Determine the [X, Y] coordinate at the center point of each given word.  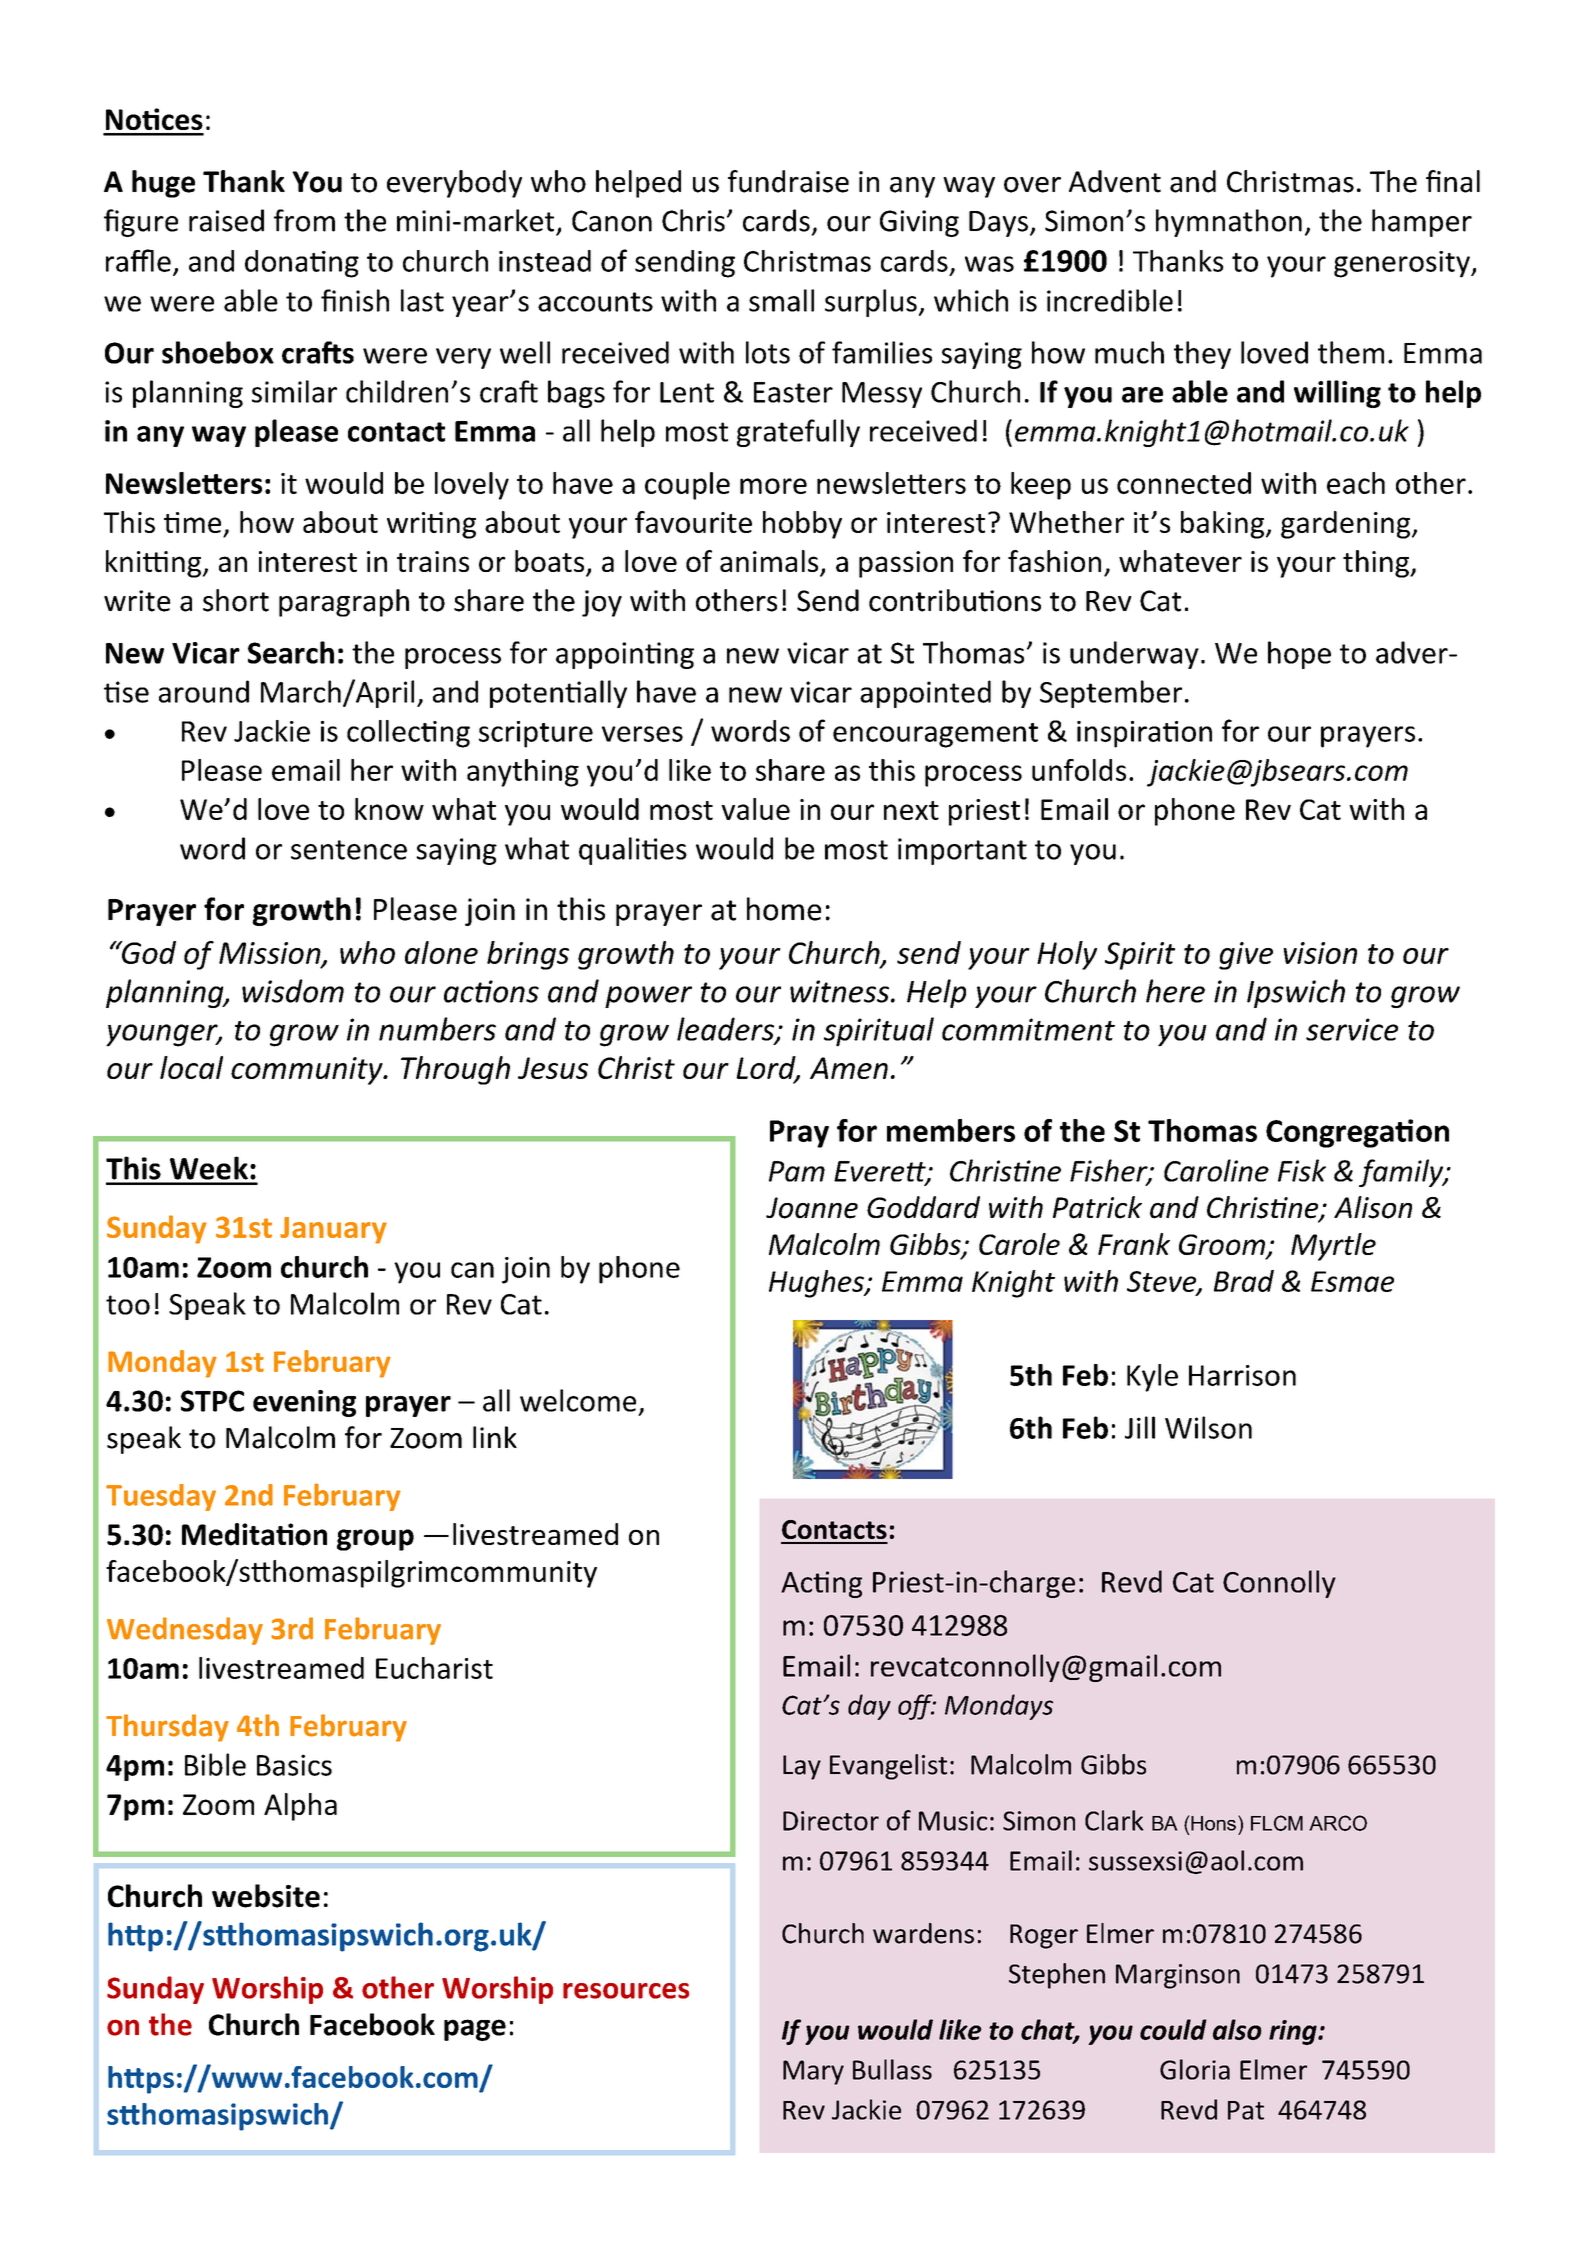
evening [304, 1403]
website [266, 1896]
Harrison [1242, 1375]
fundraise [788, 181]
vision [1320, 953]
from [304, 220]
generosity [1403, 264]
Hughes [817, 1284]
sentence [349, 850]
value [755, 809]
